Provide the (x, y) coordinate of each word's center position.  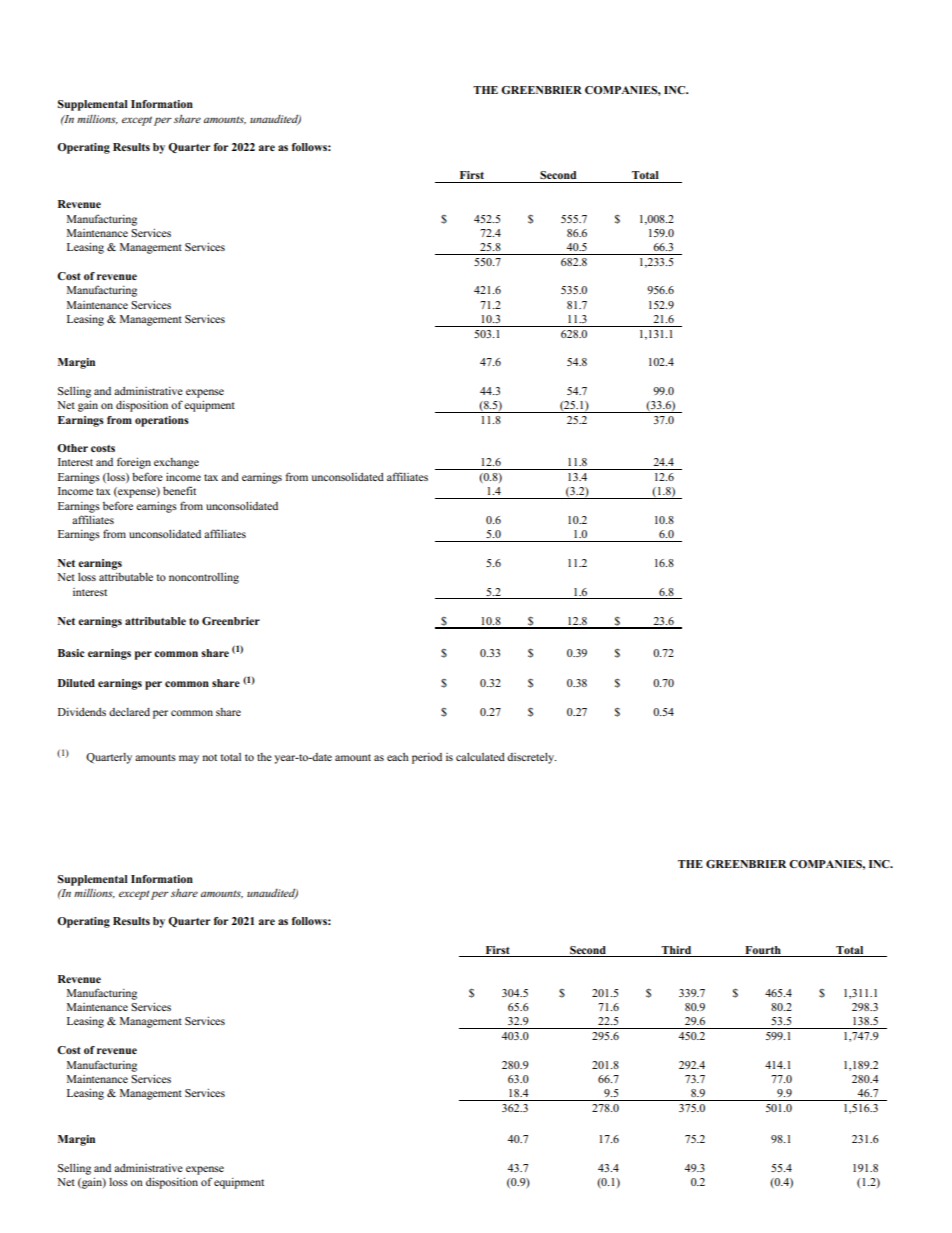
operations (162, 421)
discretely (531, 758)
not (209, 757)
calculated (480, 757)
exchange (176, 463)
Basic (71, 653)
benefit (179, 490)
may (189, 759)
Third (676, 950)
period (427, 758)
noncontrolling (204, 578)
